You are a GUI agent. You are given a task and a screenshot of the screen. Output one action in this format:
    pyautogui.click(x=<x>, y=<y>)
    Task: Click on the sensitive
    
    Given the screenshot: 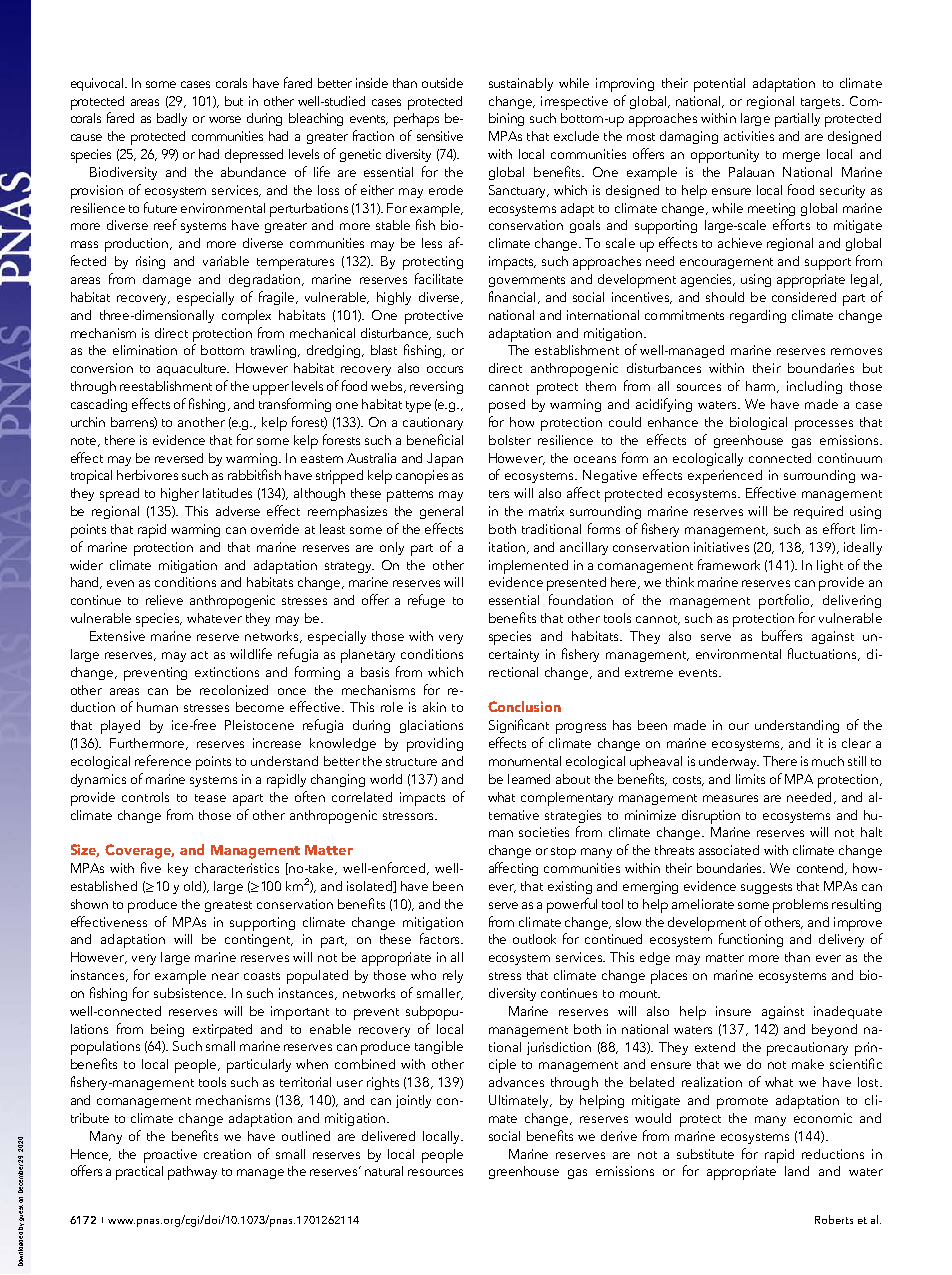 What is the action you would take?
    pyautogui.click(x=440, y=136)
